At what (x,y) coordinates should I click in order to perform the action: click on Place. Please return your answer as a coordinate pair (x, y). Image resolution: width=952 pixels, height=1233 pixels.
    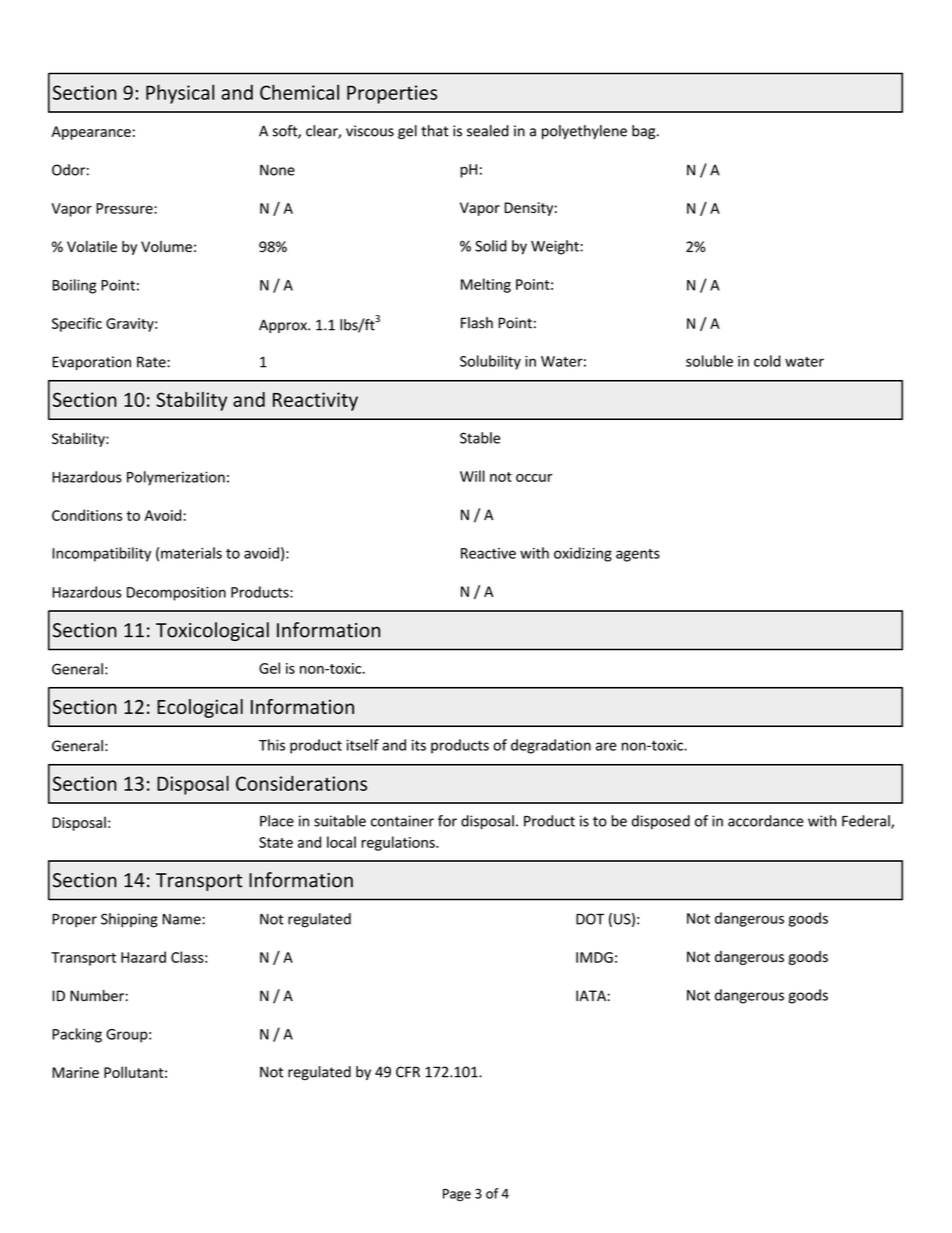
    Looking at the image, I should click on (277, 821).
